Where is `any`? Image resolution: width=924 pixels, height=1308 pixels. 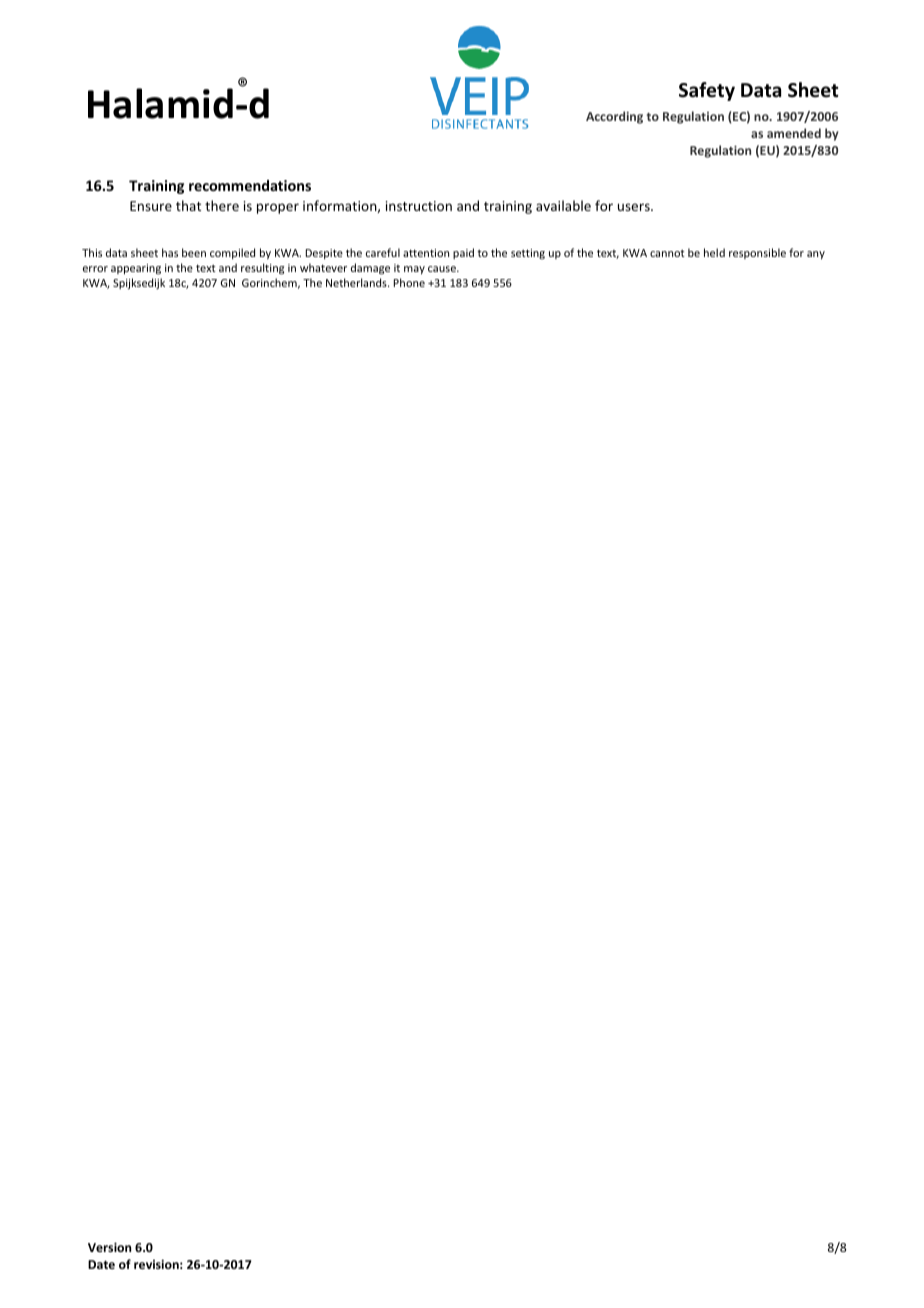 any is located at coordinates (816, 255).
